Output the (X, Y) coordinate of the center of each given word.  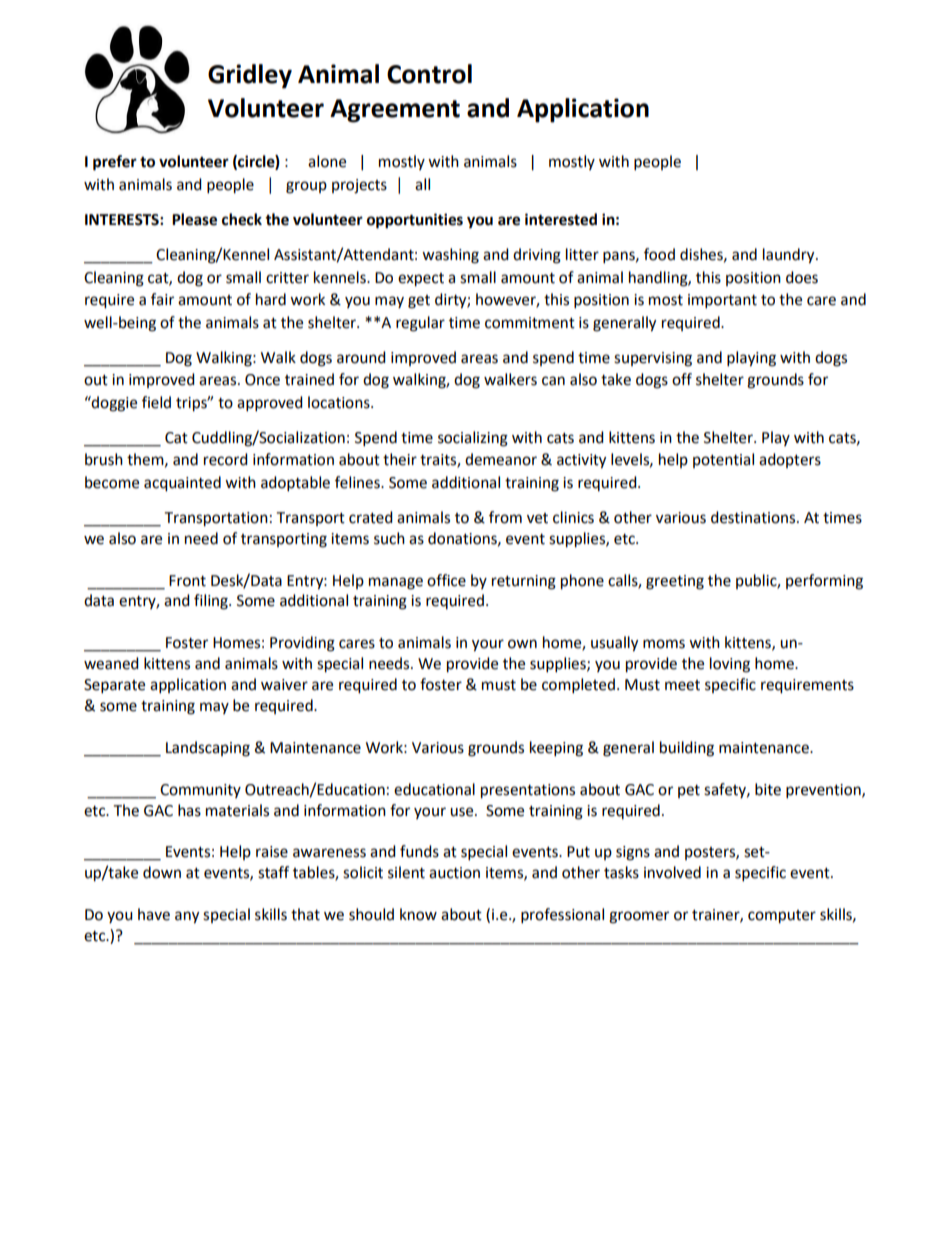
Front (187, 581)
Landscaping (208, 749)
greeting (675, 582)
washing (450, 256)
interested (561, 219)
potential (723, 460)
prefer (115, 163)
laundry (790, 256)
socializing (473, 439)
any (187, 917)
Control (429, 74)
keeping (556, 749)
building (687, 749)
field (156, 402)
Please (194, 219)
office (446, 580)
